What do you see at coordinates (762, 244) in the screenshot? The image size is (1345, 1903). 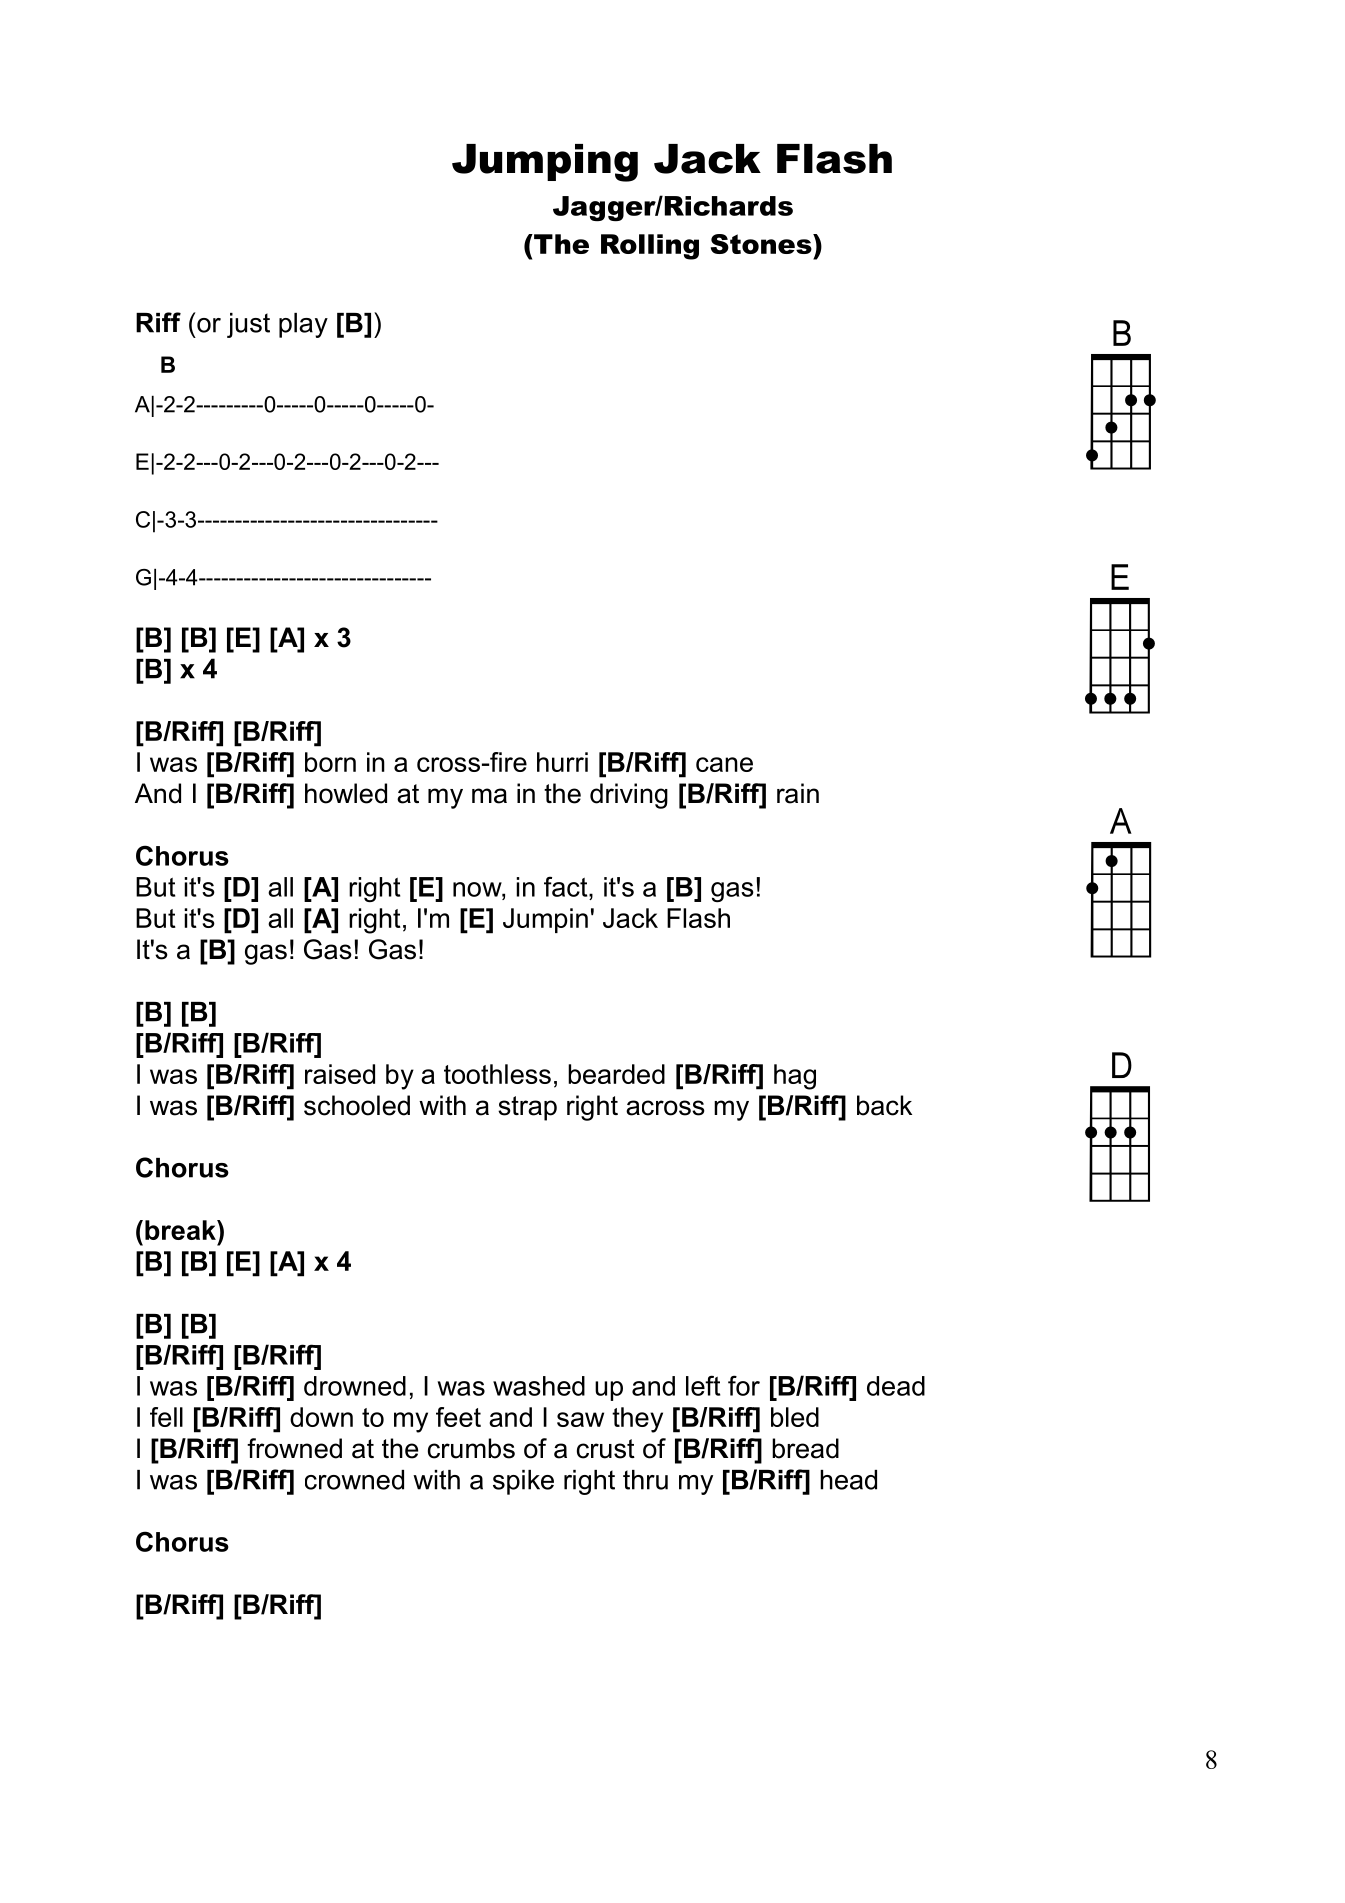 I see `Stones` at bounding box center [762, 244].
